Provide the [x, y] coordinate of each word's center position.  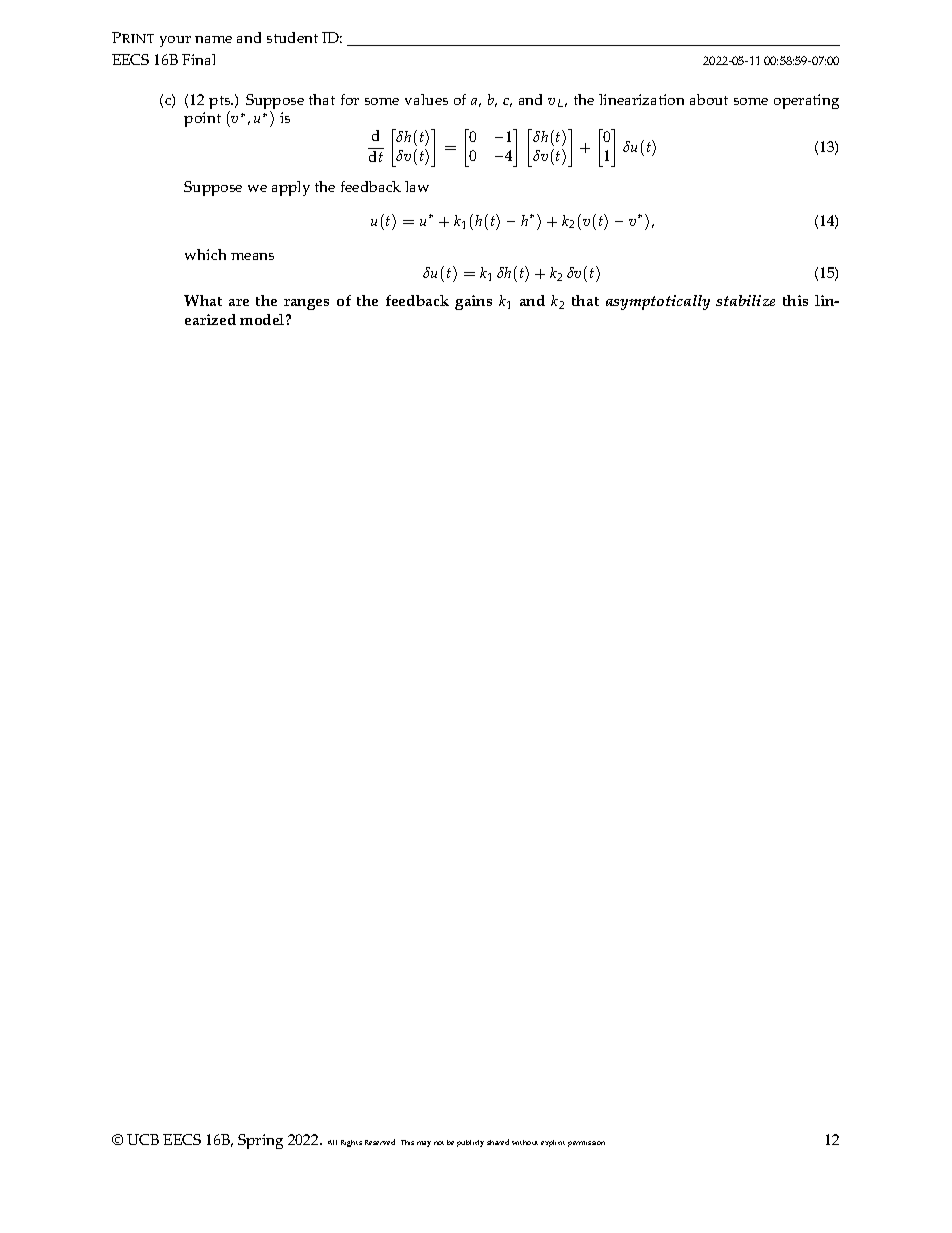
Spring [260, 1141]
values [426, 99]
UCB [143, 1139]
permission [586, 1144]
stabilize [745, 300]
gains [473, 302]
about [709, 99]
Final [198, 59]
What [203, 300]
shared [498, 1142]
